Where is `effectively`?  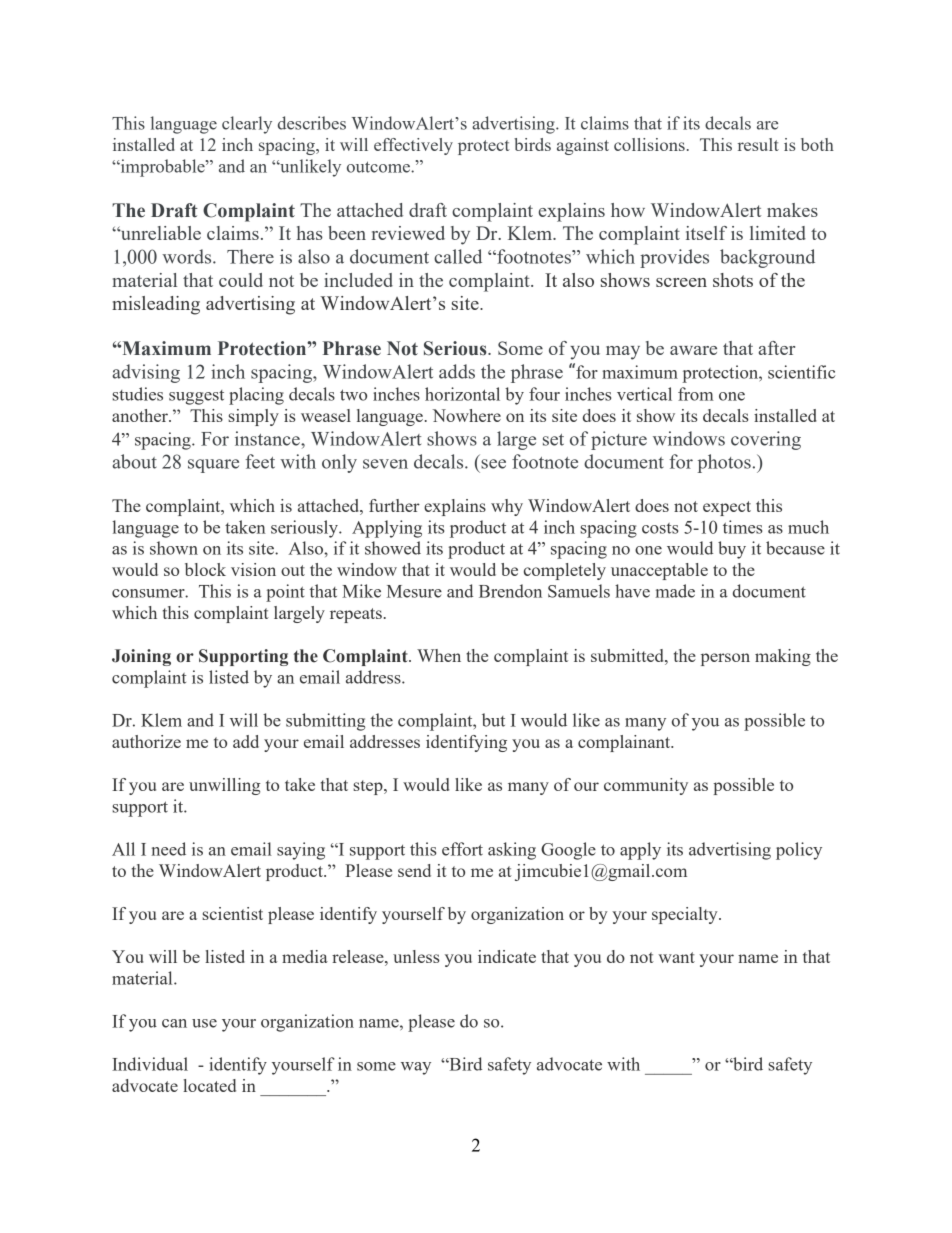
effectively is located at coordinates (413, 146).
